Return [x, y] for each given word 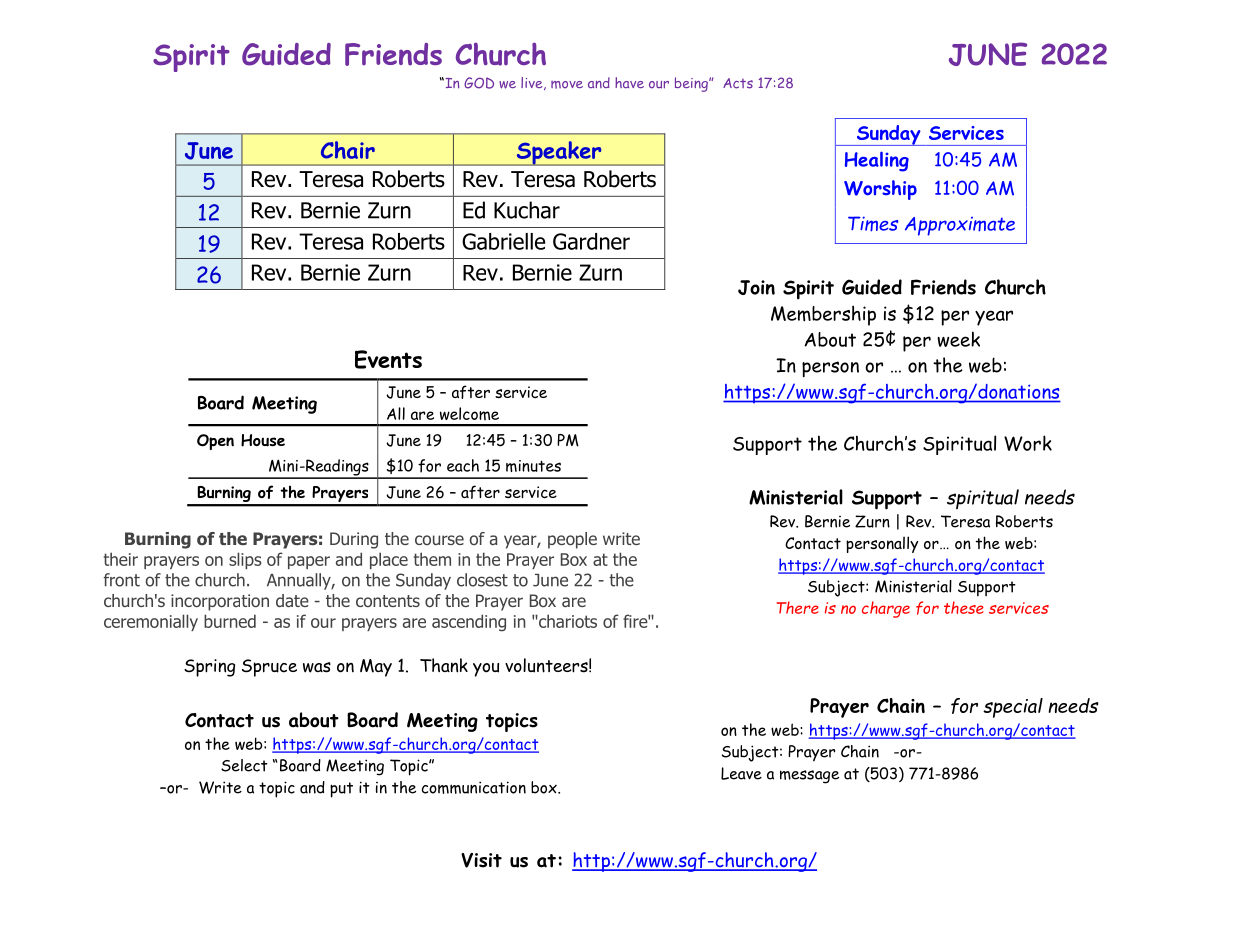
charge [886, 609]
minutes [533, 466]
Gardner [591, 241]
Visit [481, 860]
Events [388, 359]
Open [215, 442]
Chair [348, 150]
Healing [877, 161]
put [341, 790]
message [809, 777]
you [486, 670]
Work [1028, 443]
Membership [823, 315]
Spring [209, 668]
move [567, 85]
